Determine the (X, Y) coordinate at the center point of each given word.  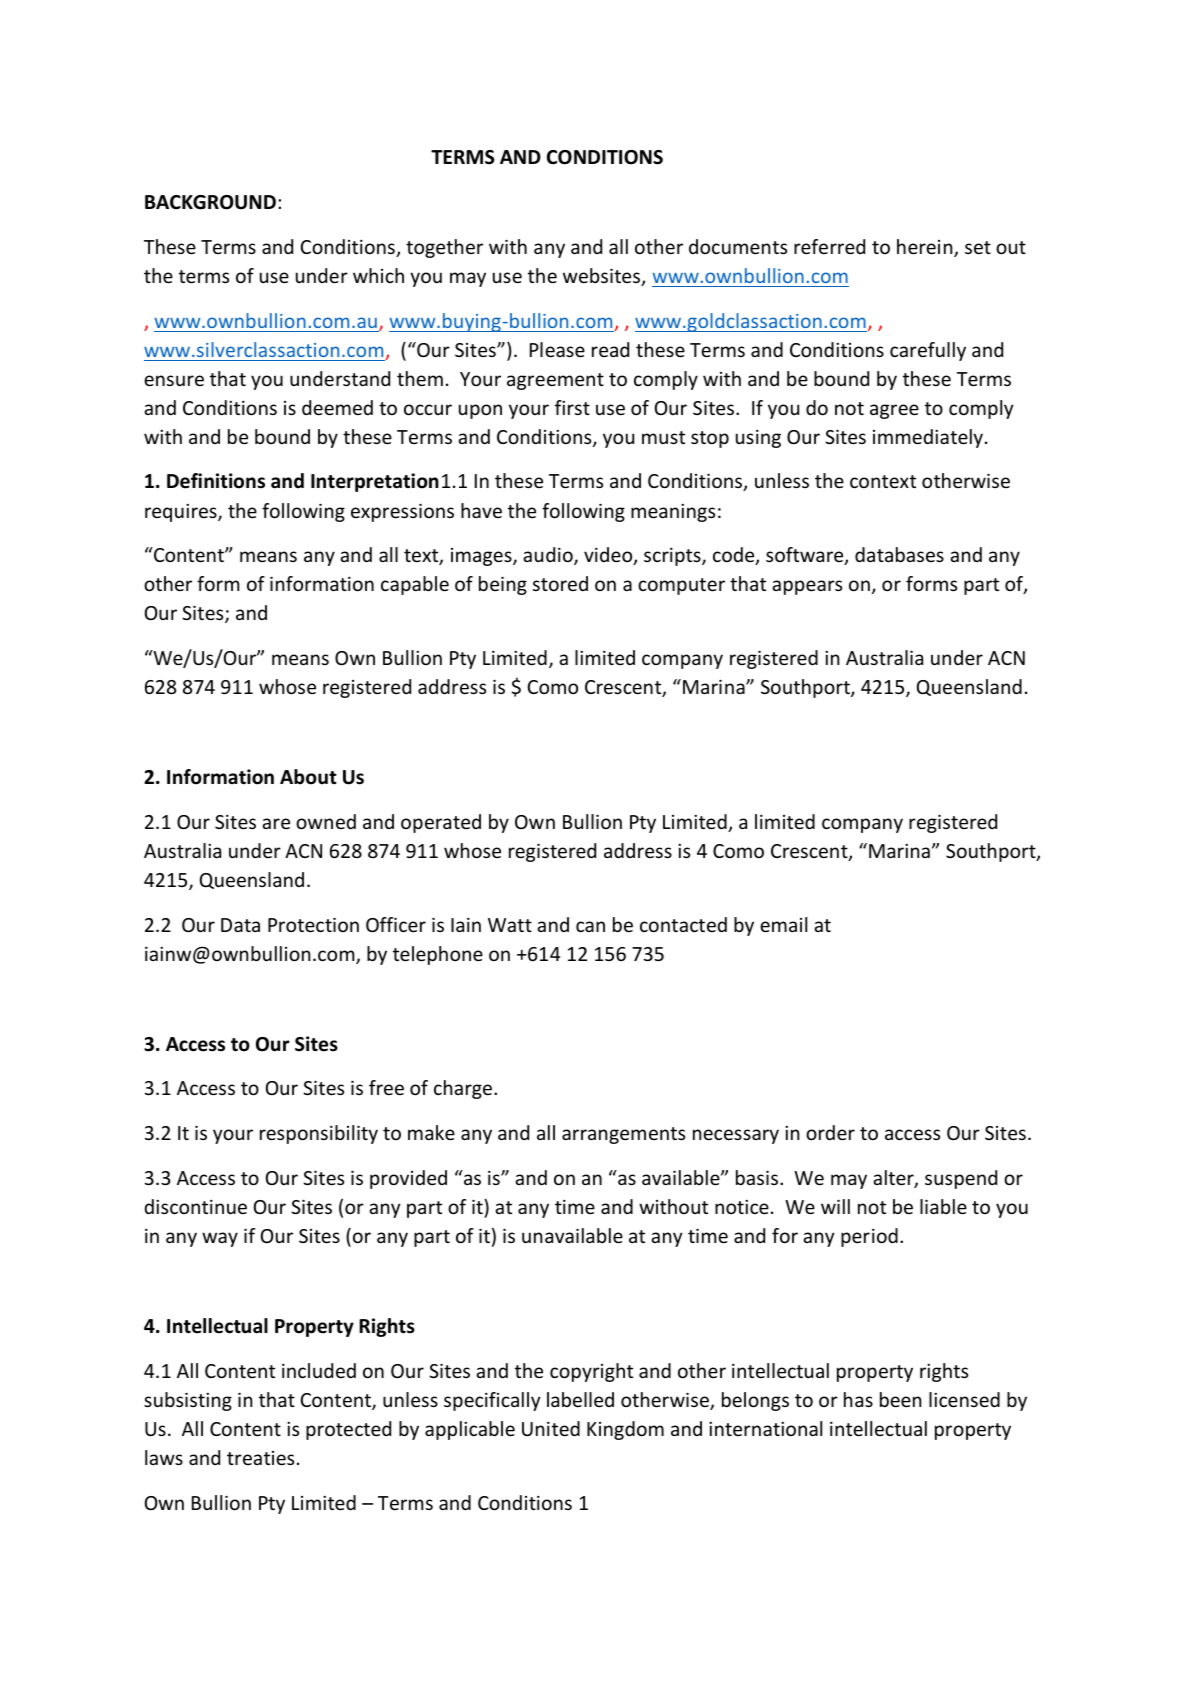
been (901, 1399)
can (590, 926)
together (444, 248)
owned (326, 821)
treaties (260, 1458)
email (783, 924)
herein (926, 248)
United (551, 1428)
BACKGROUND (210, 202)
